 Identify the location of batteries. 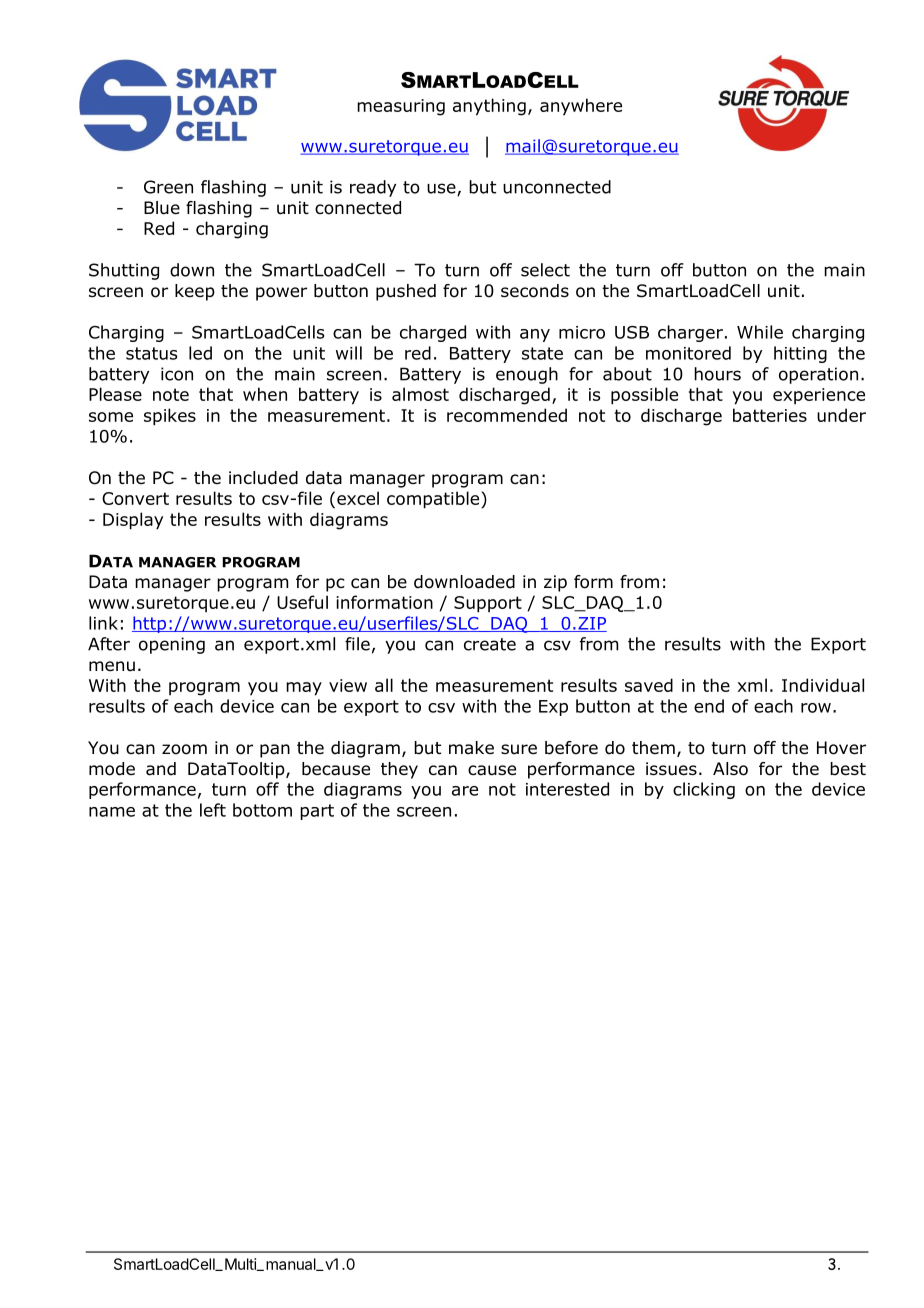
(770, 415).
